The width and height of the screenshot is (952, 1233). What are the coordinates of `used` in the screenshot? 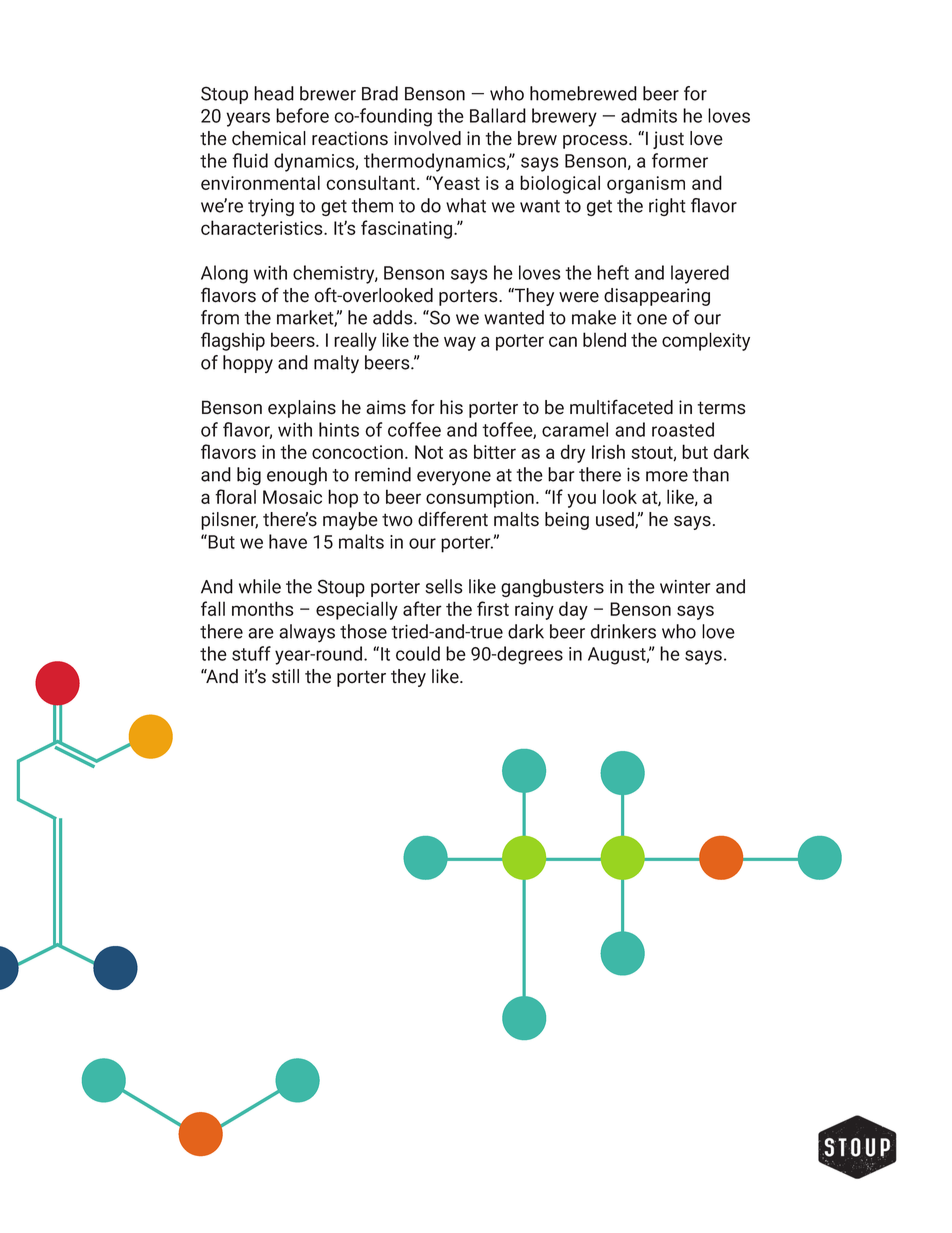 It's located at (616, 520).
